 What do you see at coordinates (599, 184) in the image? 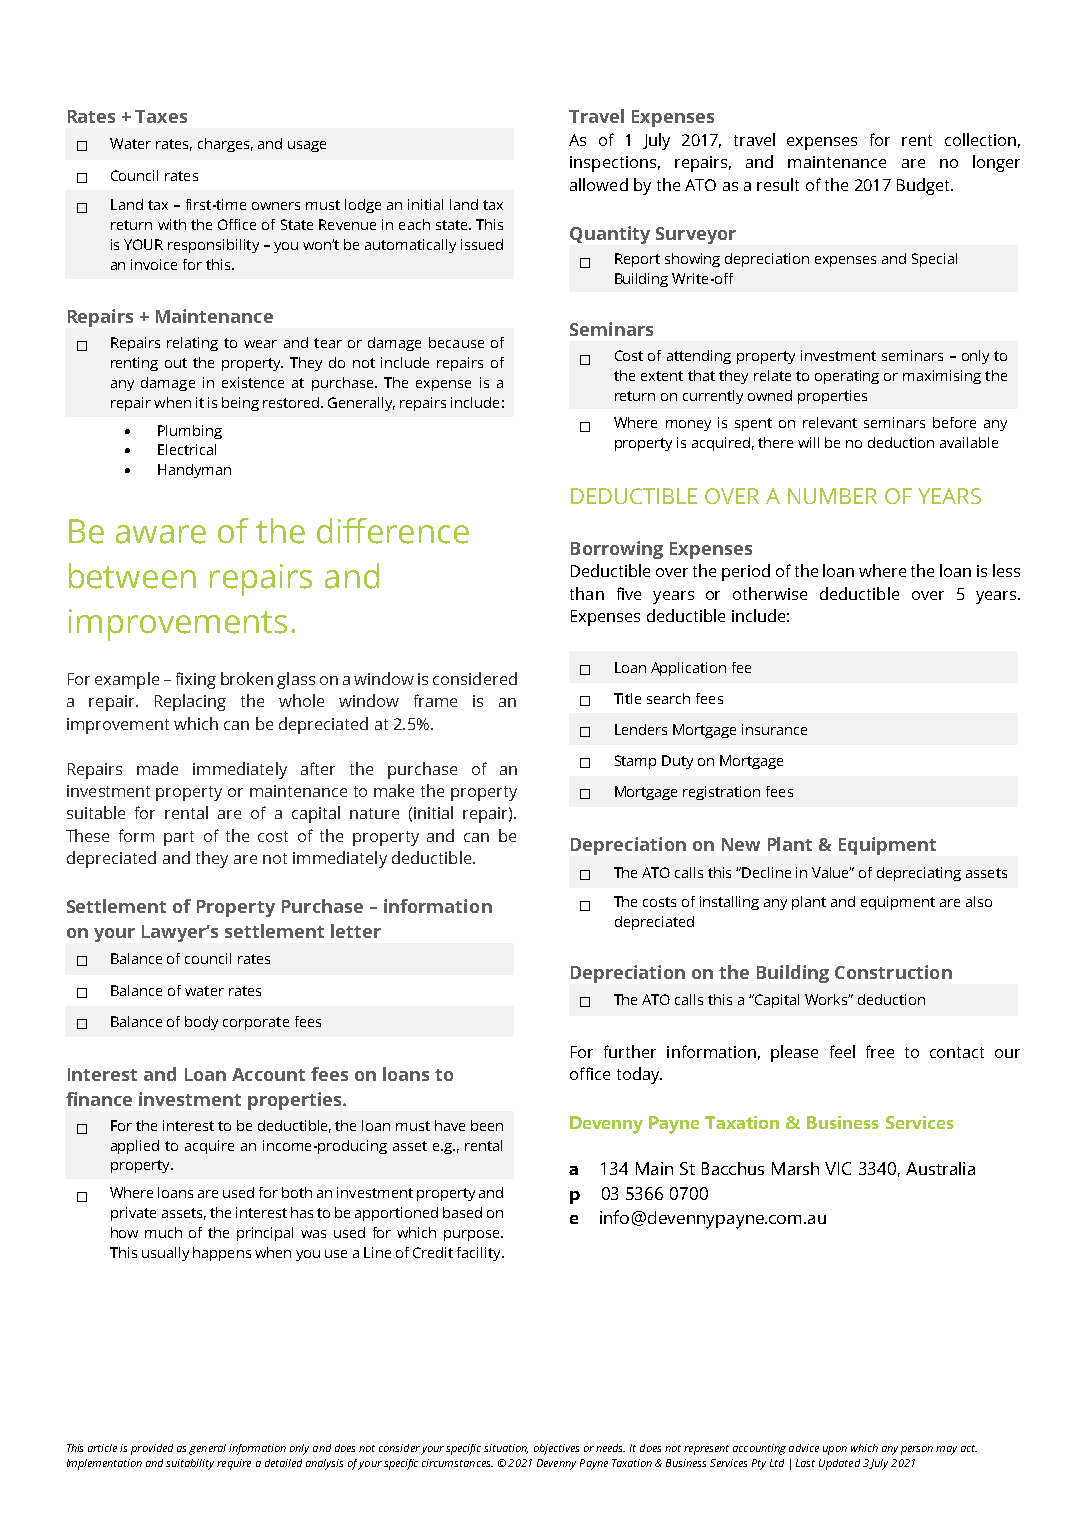
I see `allowed` at bounding box center [599, 184].
